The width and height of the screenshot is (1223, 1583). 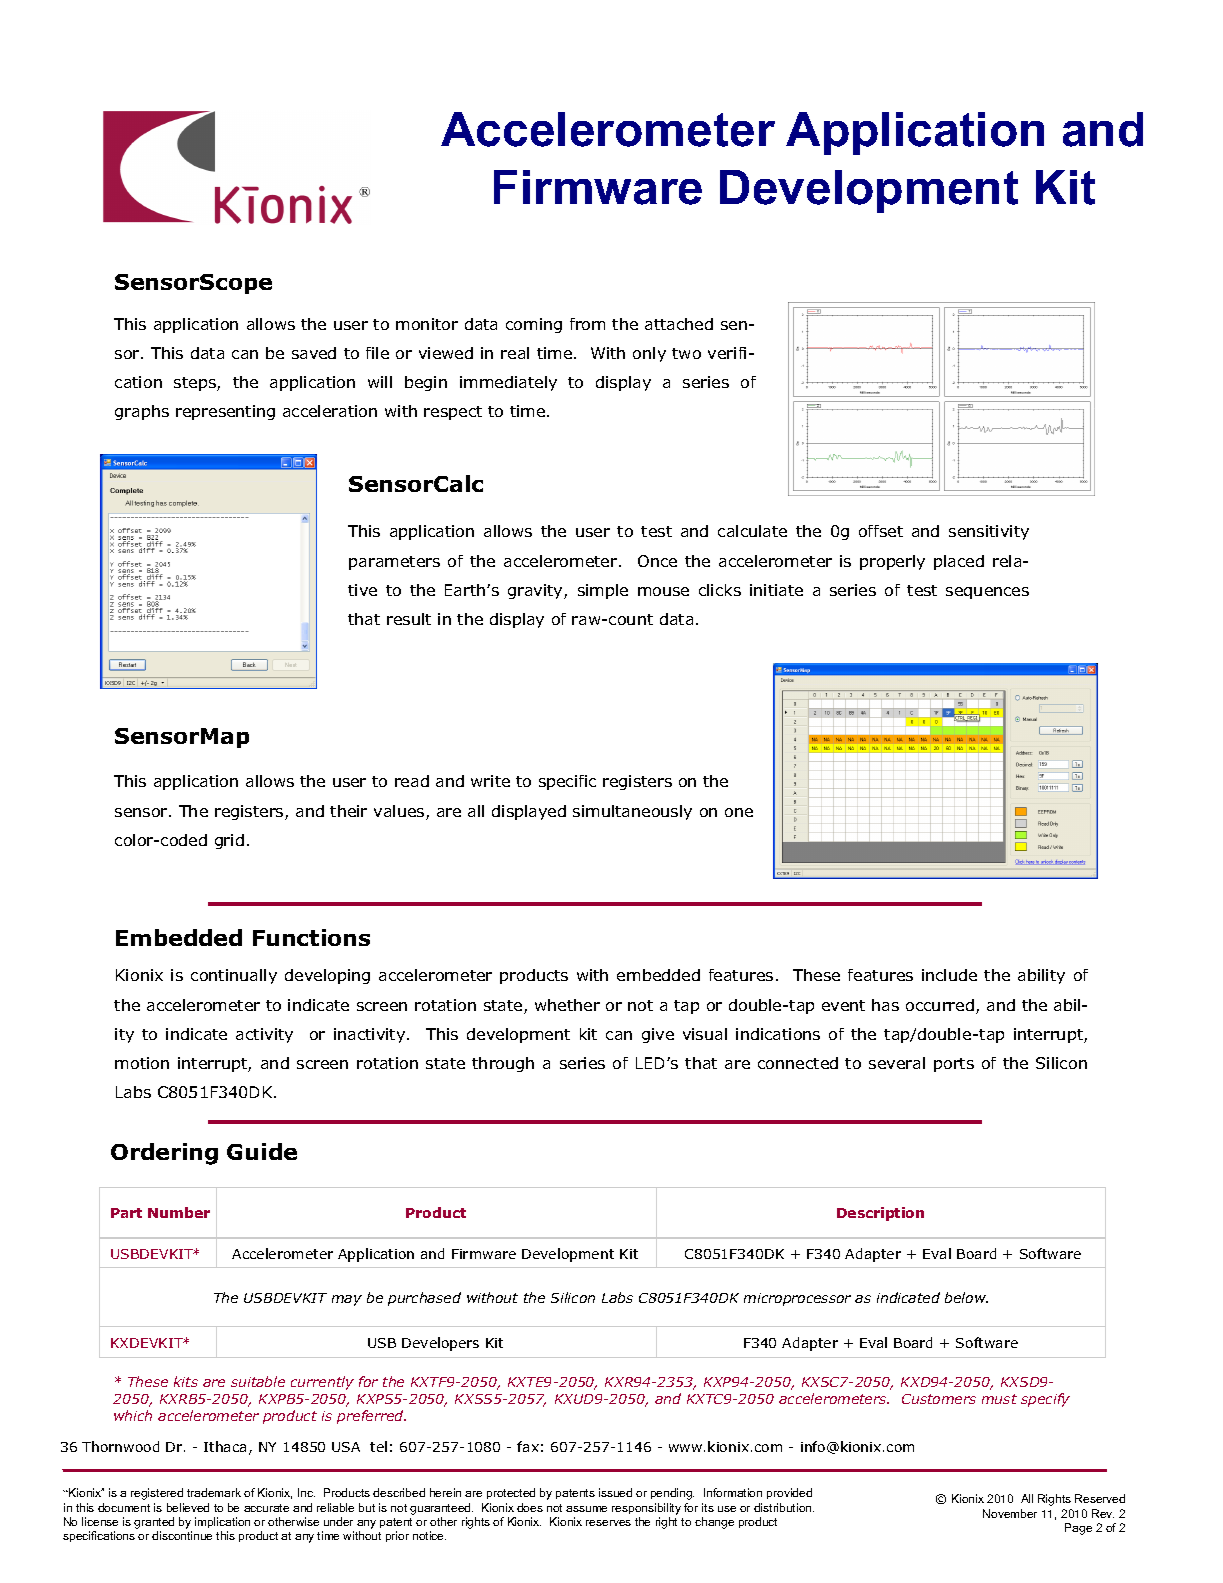 What do you see at coordinates (567, 1005) in the screenshot?
I see `whether` at bounding box center [567, 1005].
